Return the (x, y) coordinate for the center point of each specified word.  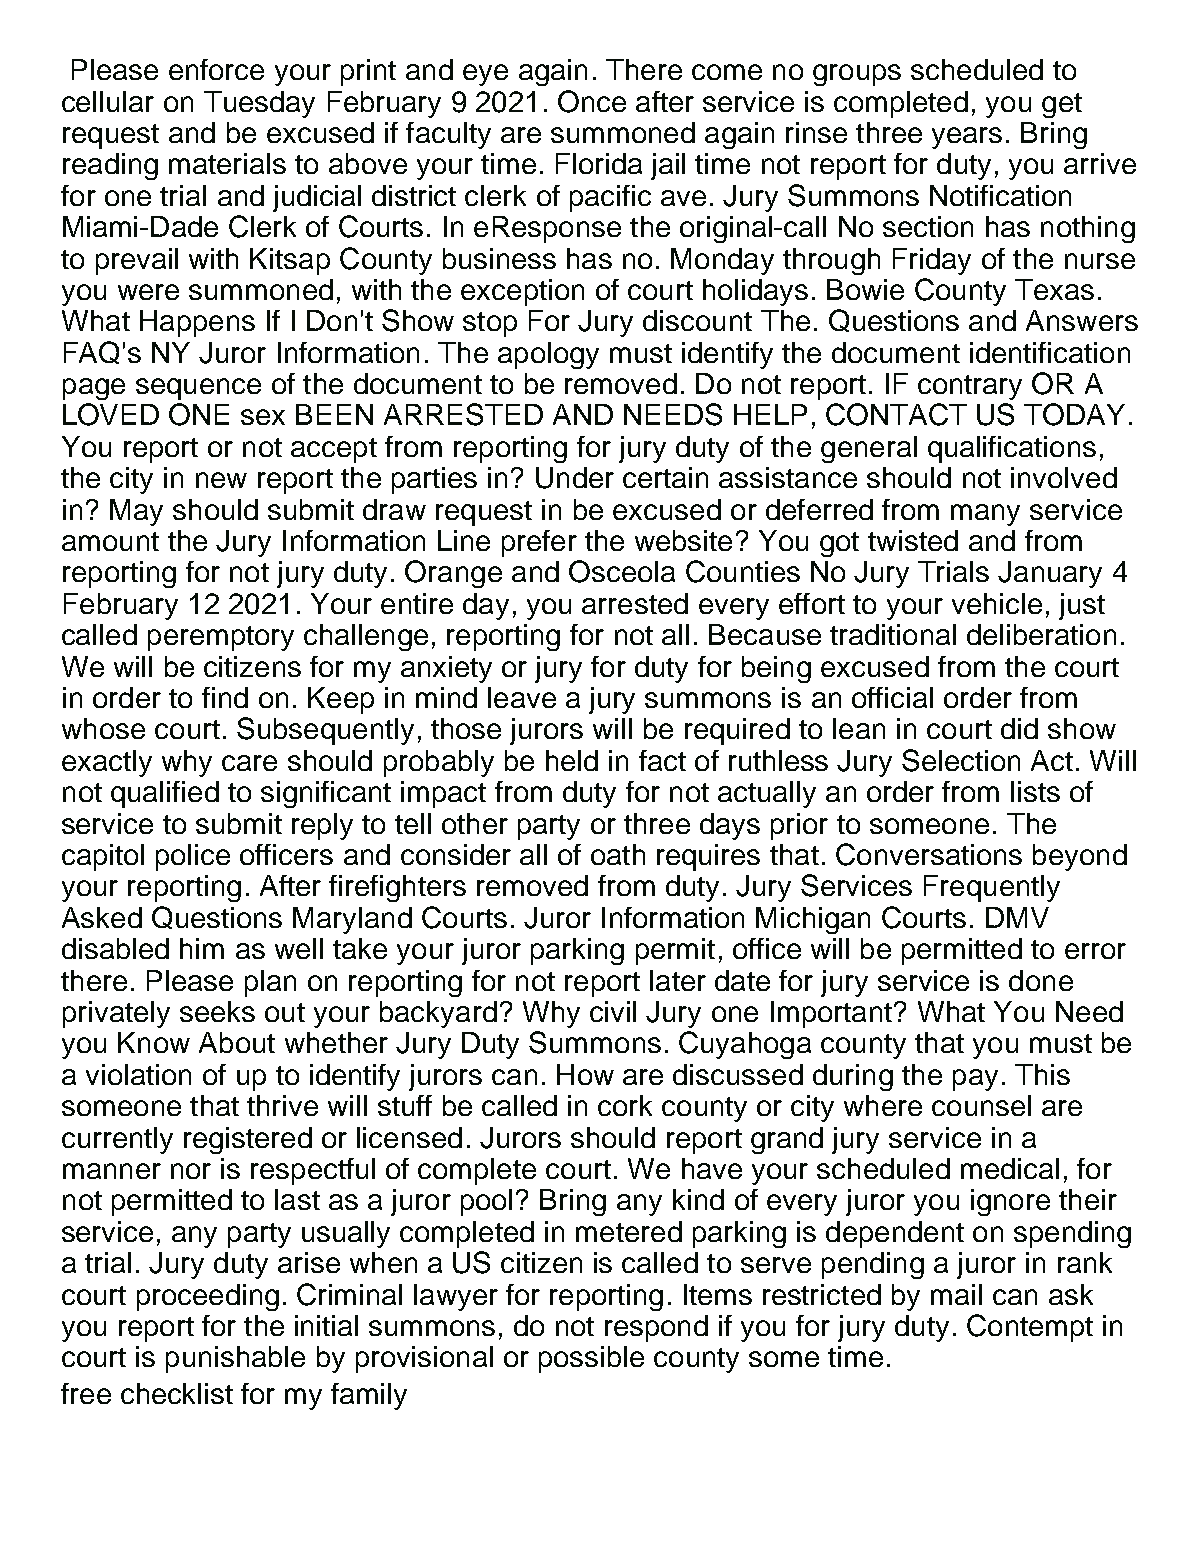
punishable (235, 1359)
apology (548, 355)
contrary (970, 387)
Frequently (992, 888)
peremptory (221, 638)
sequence (198, 389)
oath (618, 854)
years (967, 138)
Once (592, 101)
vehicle (997, 603)
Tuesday (259, 104)
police (193, 857)
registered (248, 1140)
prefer (539, 543)
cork (625, 1105)
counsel (981, 1105)
